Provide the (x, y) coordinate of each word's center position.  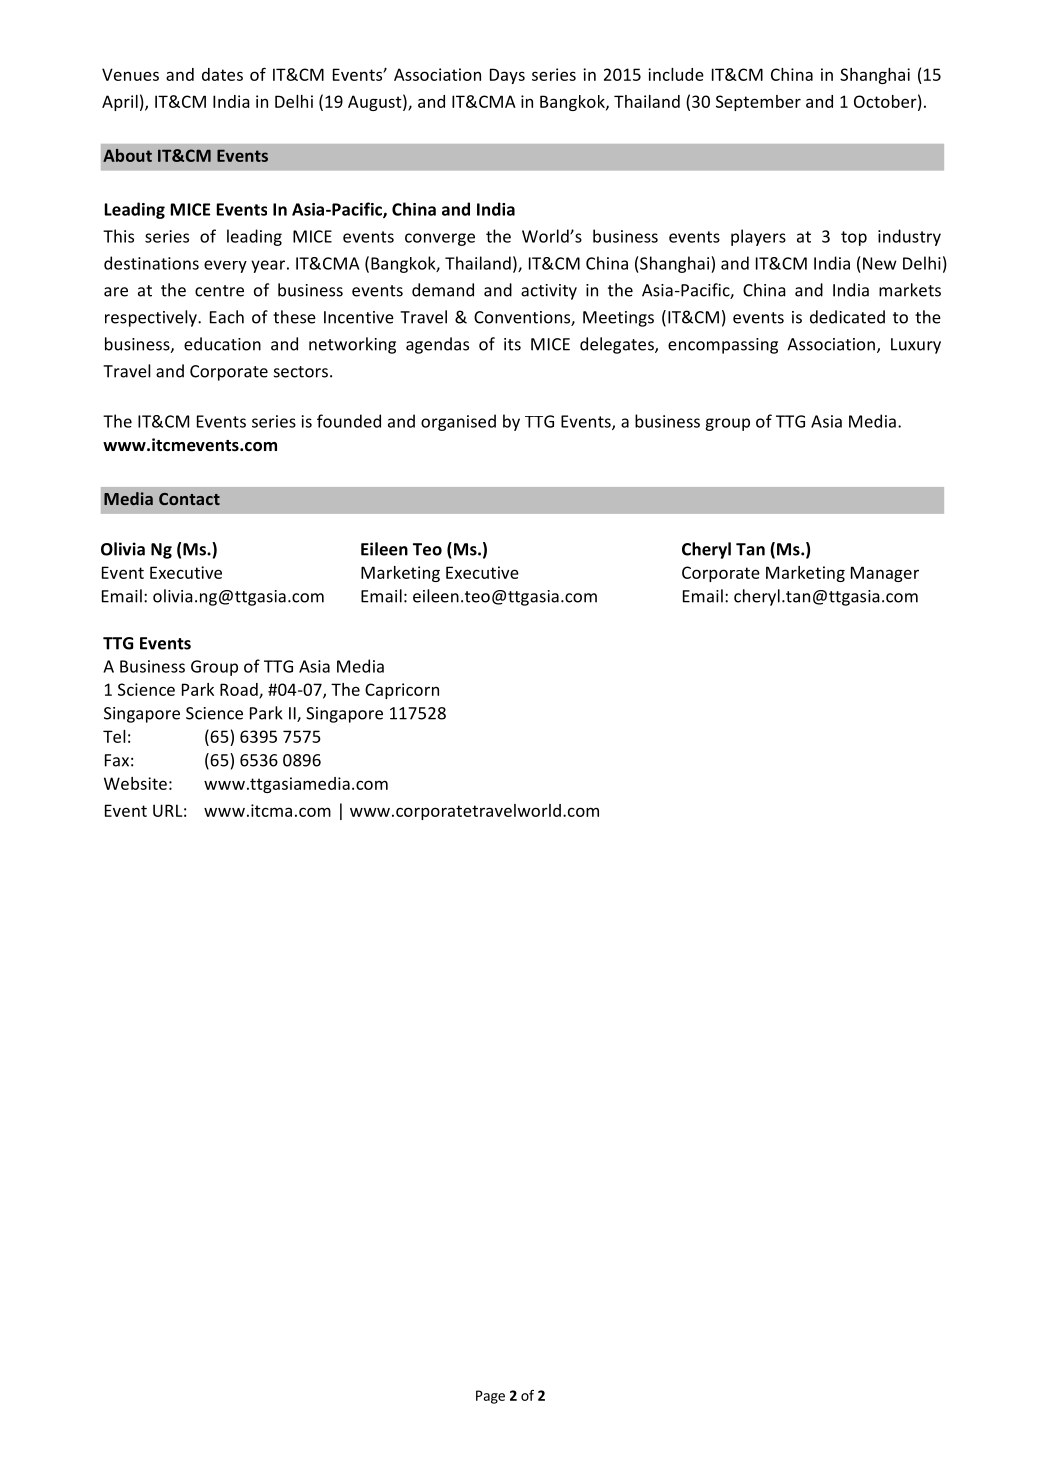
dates (222, 74)
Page (490, 1397)
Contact (189, 499)
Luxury (916, 346)
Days (507, 76)
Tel (114, 736)
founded (349, 421)
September (758, 103)
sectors (301, 372)
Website (135, 783)
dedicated (847, 317)
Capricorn (402, 691)
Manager (885, 574)
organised (458, 422)
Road (240, 690)
